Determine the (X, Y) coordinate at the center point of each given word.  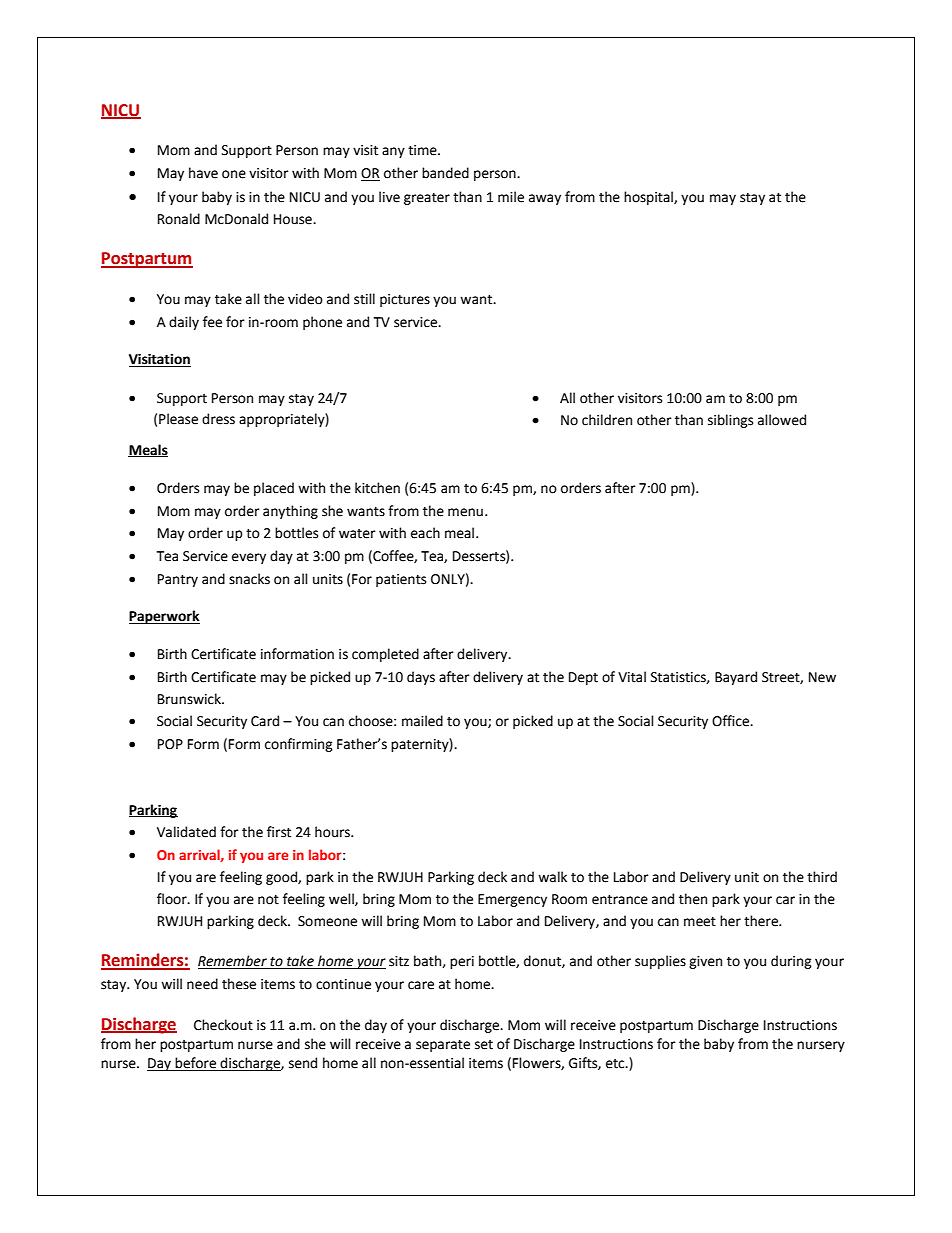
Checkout (223, 1025)
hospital (649, 198)
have (203, 173)
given (705, 962)
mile (511, 197)
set (484, 1045)
